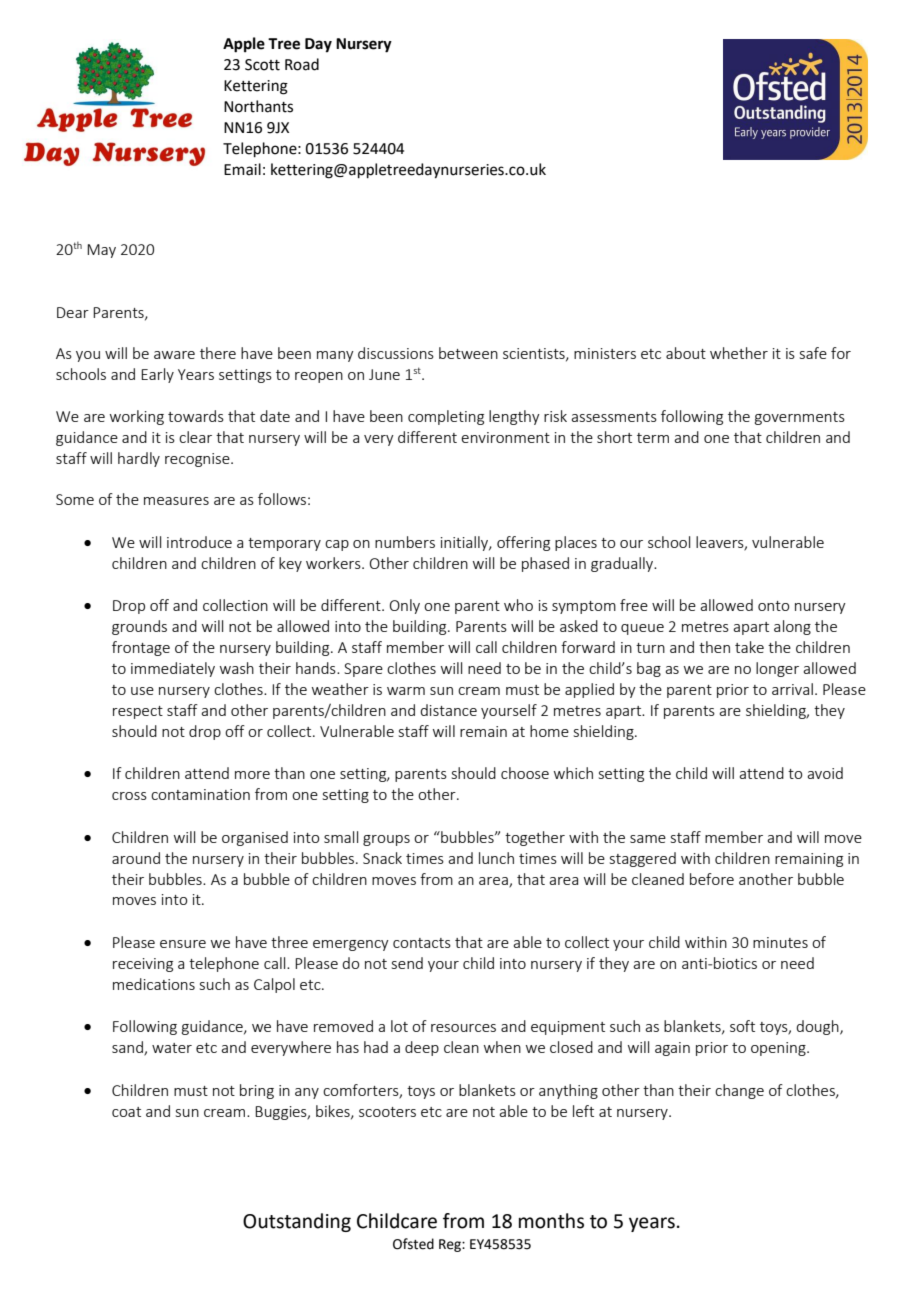 The image size is (924, 1308). Describe the element at coordinates (451, 1245) in the screenshot. I see `Reg` at that location.
